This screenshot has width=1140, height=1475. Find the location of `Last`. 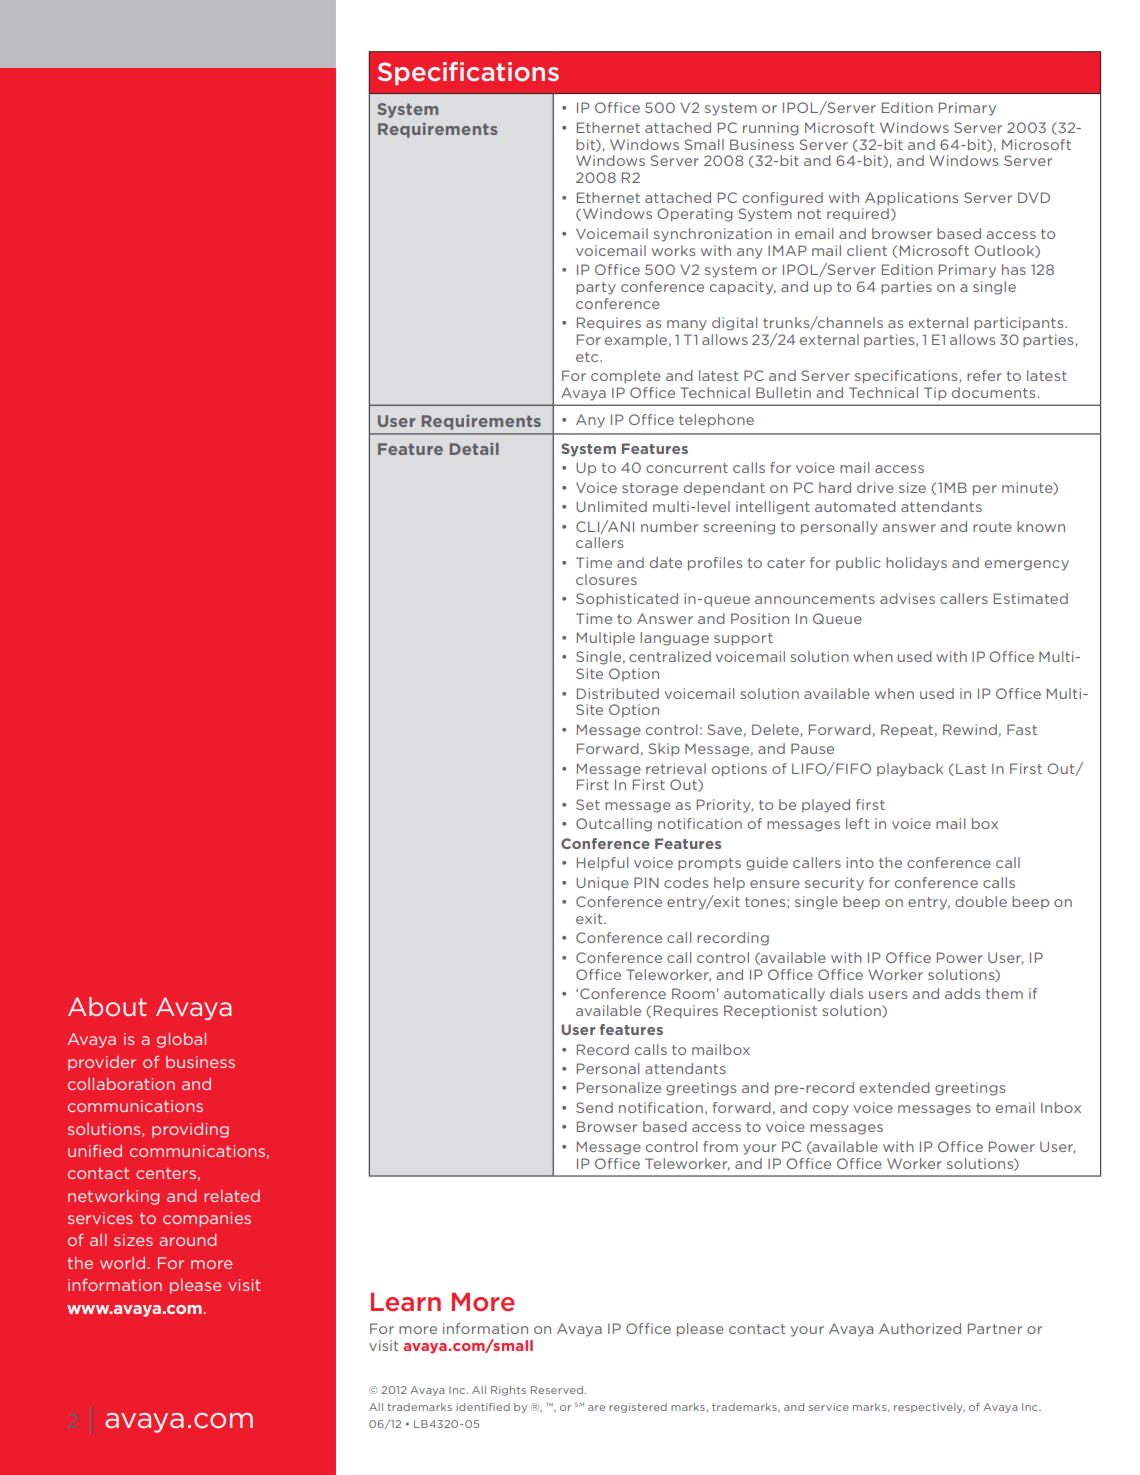

Last is located at coordinates (971, 768).
